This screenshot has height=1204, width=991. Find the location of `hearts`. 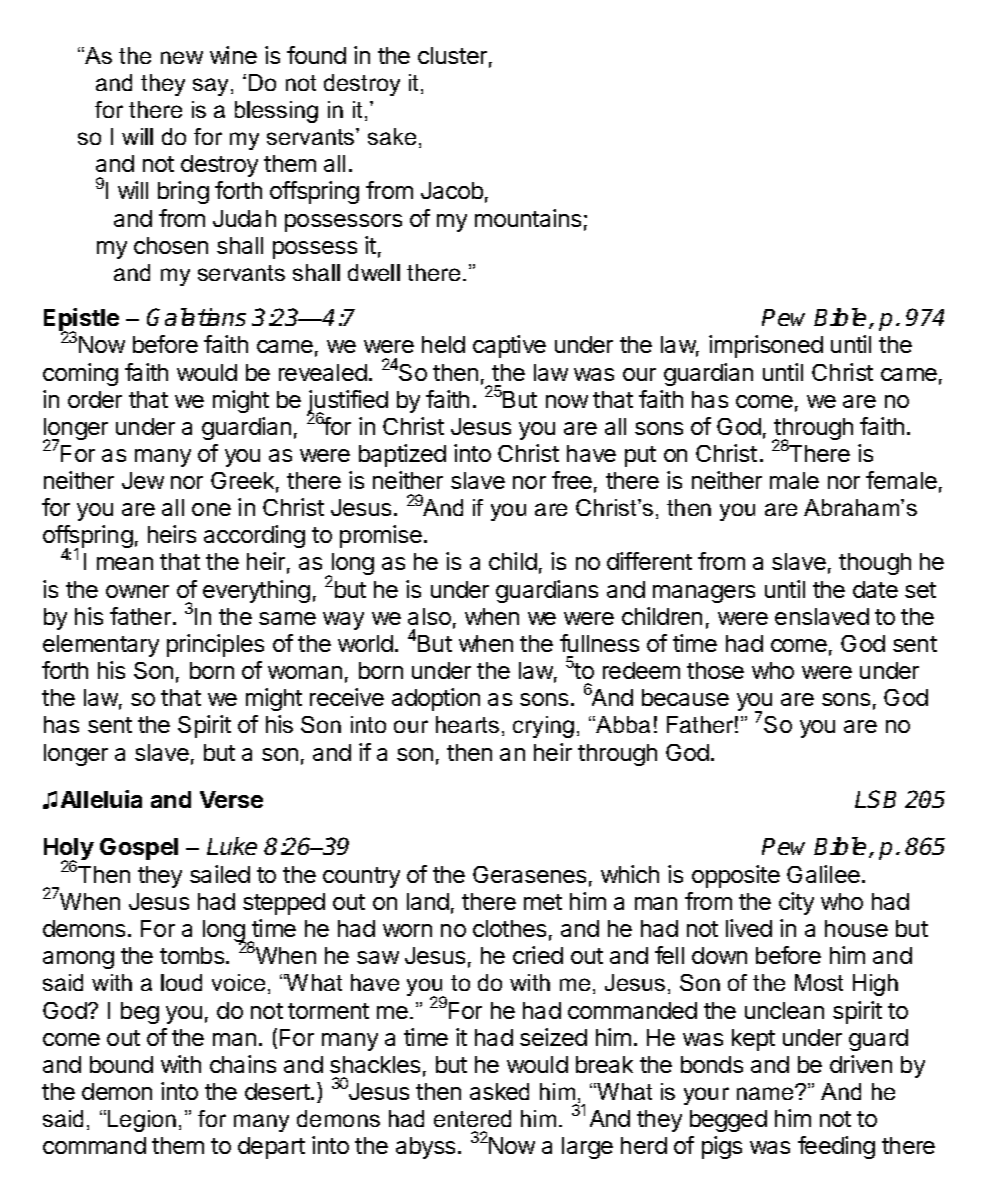

hearts is located at coordinates (467, 724).
